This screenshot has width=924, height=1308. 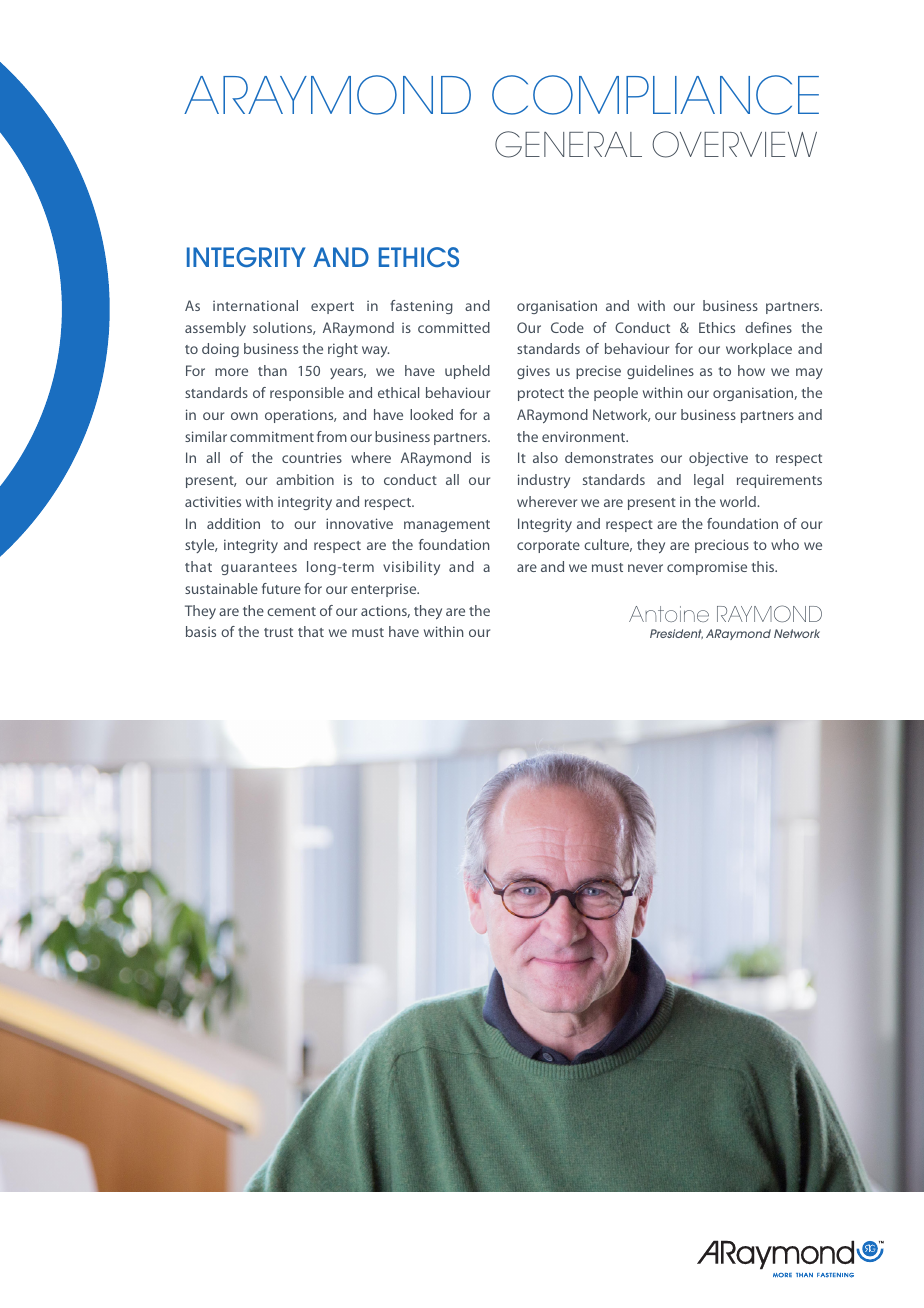 I want to click on gives, so click(x=533, y=372).
